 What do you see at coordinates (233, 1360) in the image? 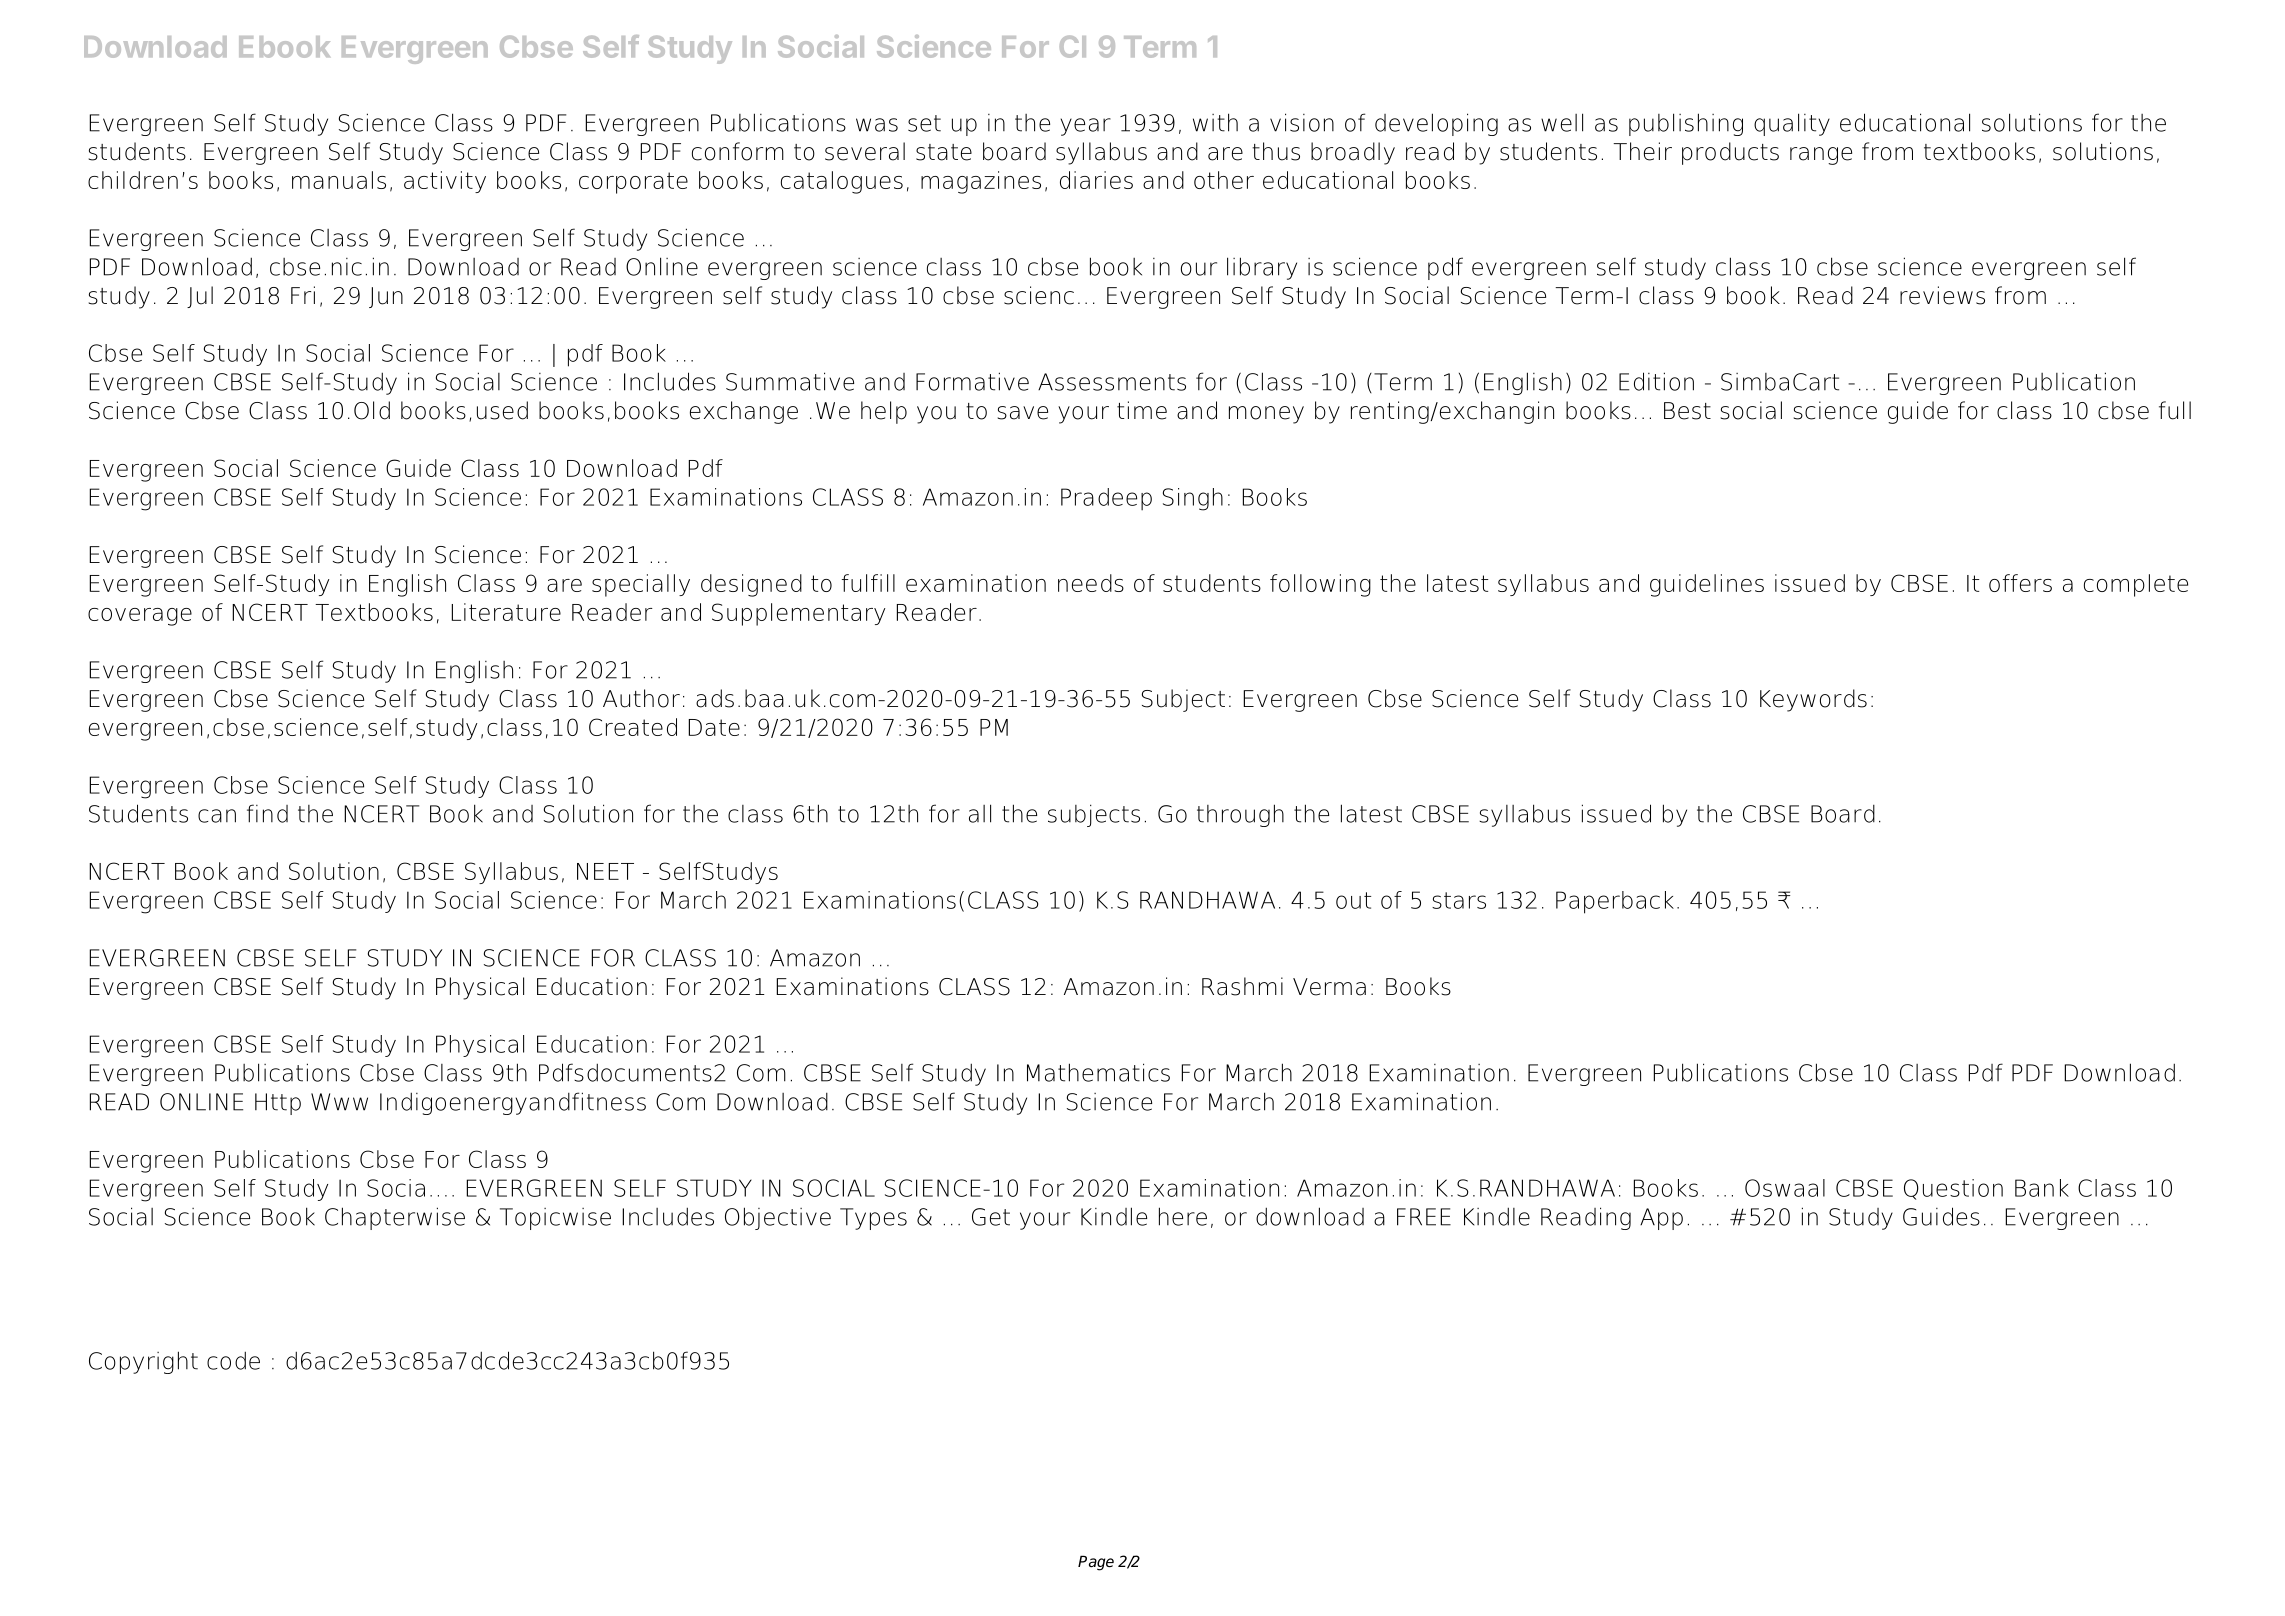
I see `code` at bounding box center [233, 1360].
